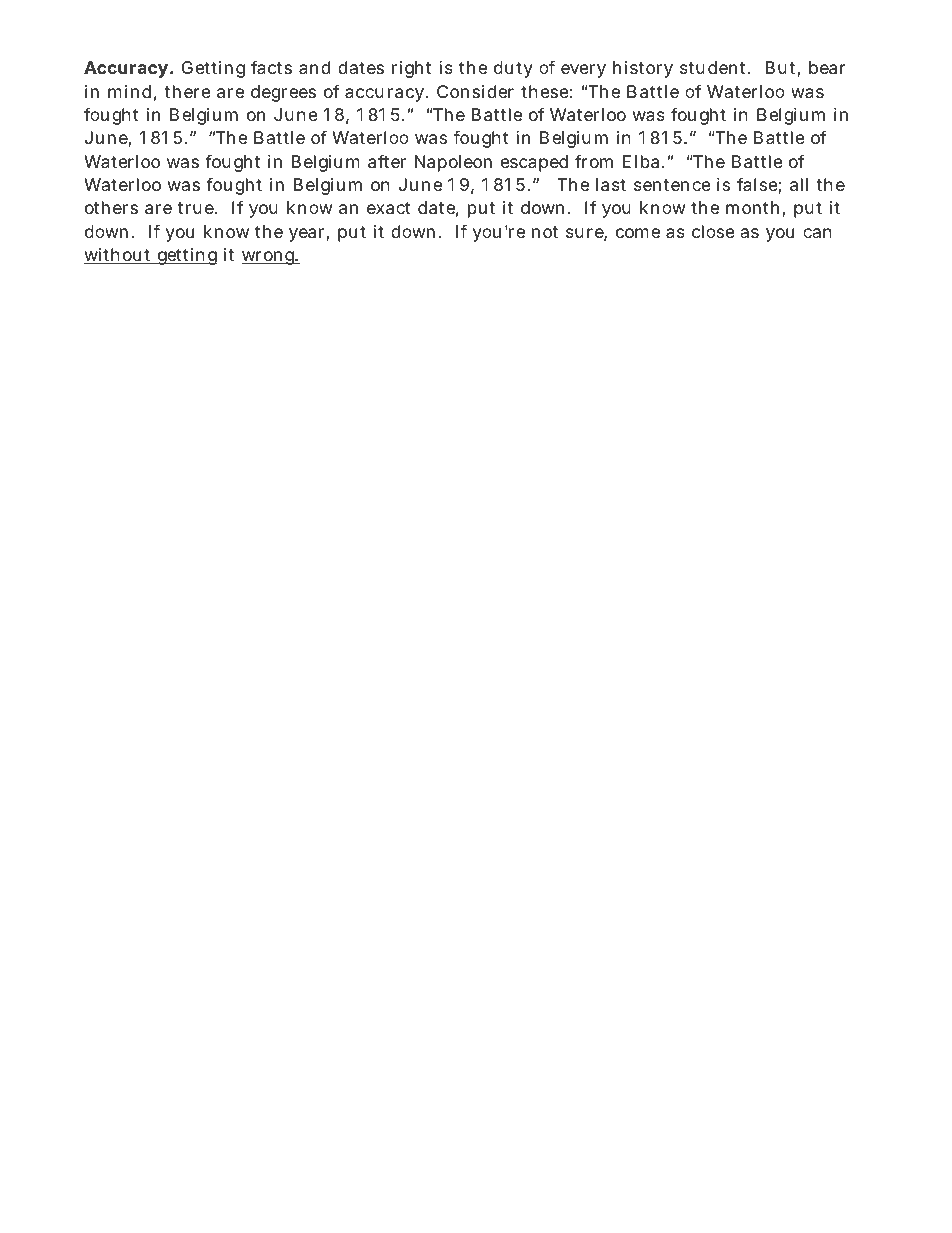 Image resolution: width=952 pixels, height=1233 pixels. What do you see at coordinates (611, 185) in the screenshot?
I see `last` at bounding box center [611, 185].
